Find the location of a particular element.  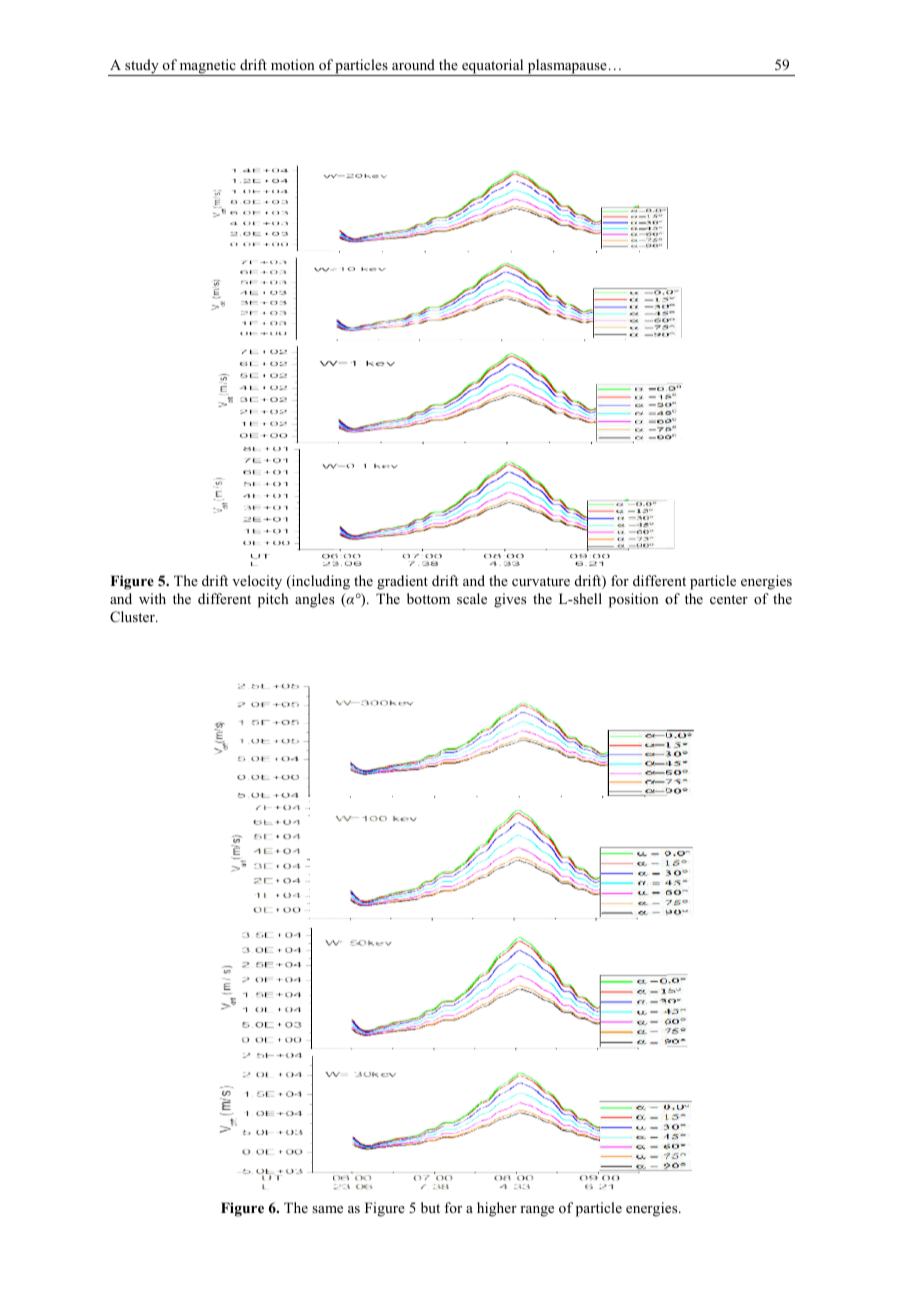

around is located at coordinates (413, 64).
